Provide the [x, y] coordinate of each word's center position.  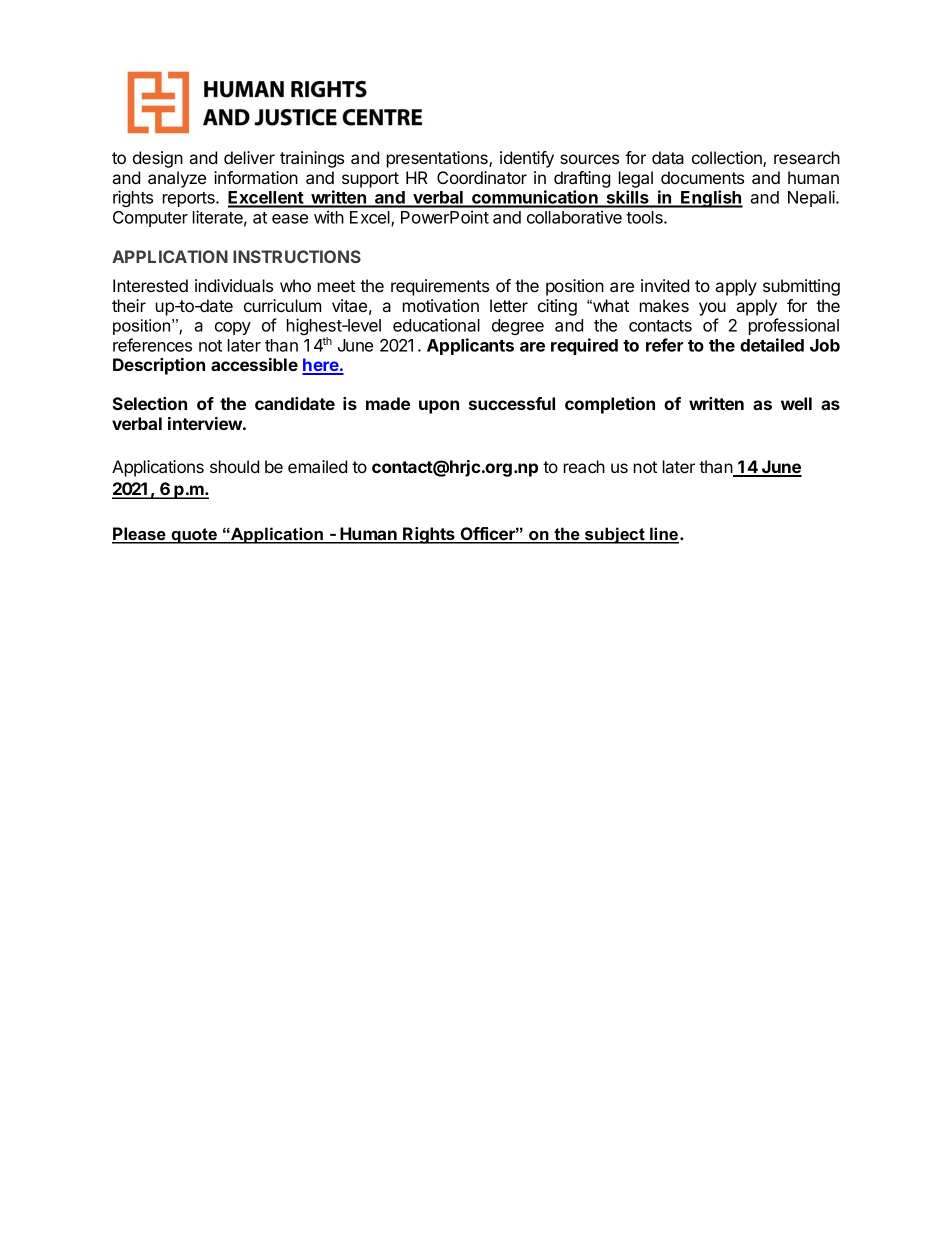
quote [194, 536]
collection [728, 159]
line [664, 535]
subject [615, 535]
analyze [177, 179]
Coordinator [482, 177]
